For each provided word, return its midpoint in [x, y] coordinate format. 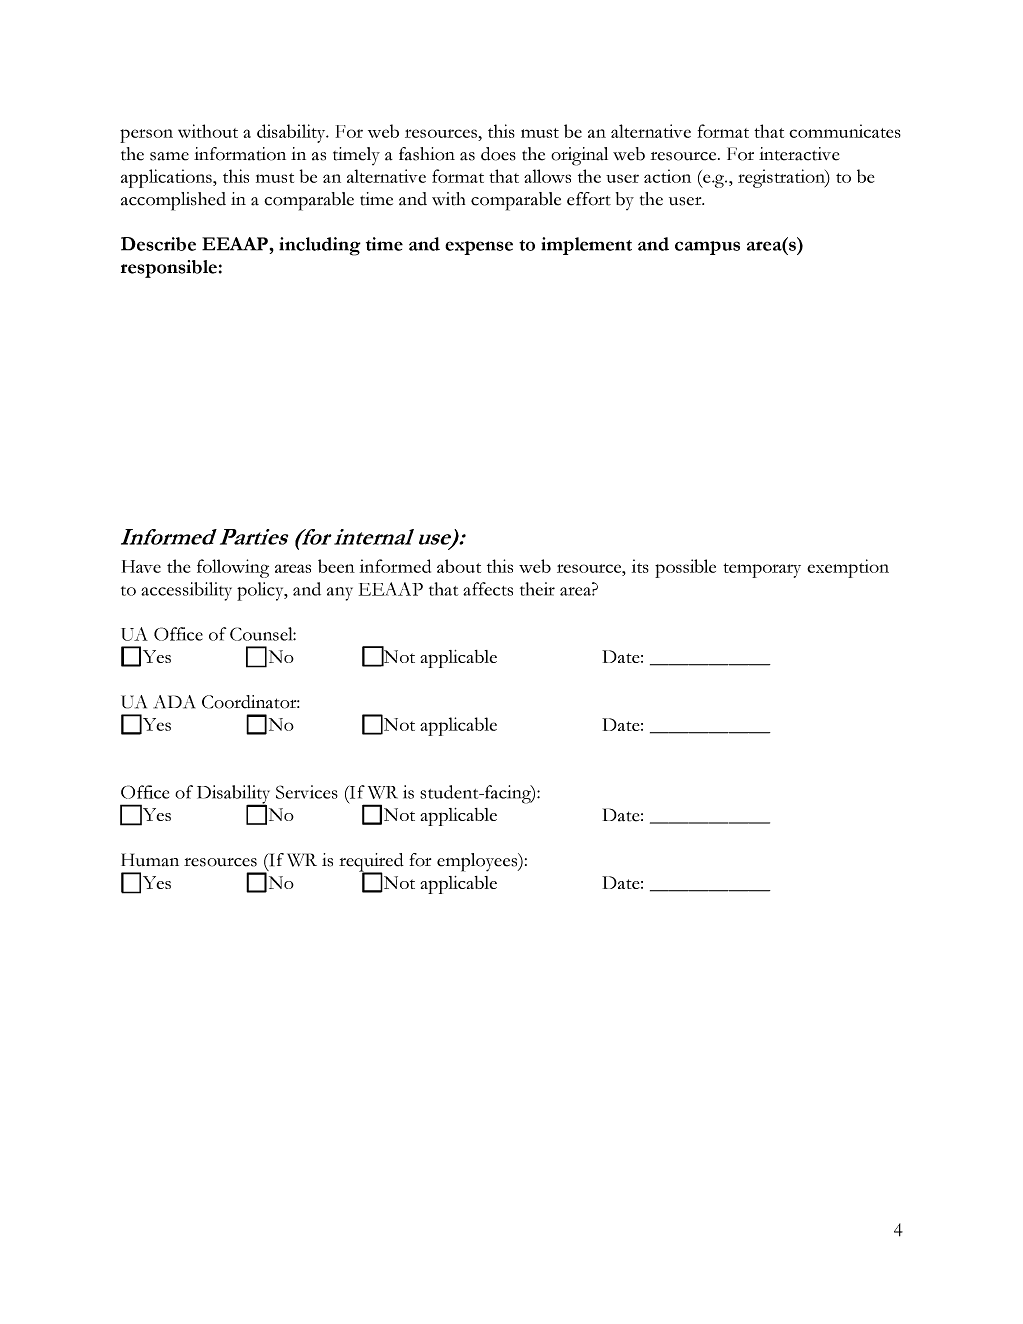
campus [707, 248]
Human [150, 860]
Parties [254, 537]
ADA [174, 702]
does [498, 154]
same [169, 156]
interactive [799, 154]
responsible [169, 269]
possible [685, 568]
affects [488, 589]
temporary [762, 570]
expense [479, 248]
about [459, 566]
